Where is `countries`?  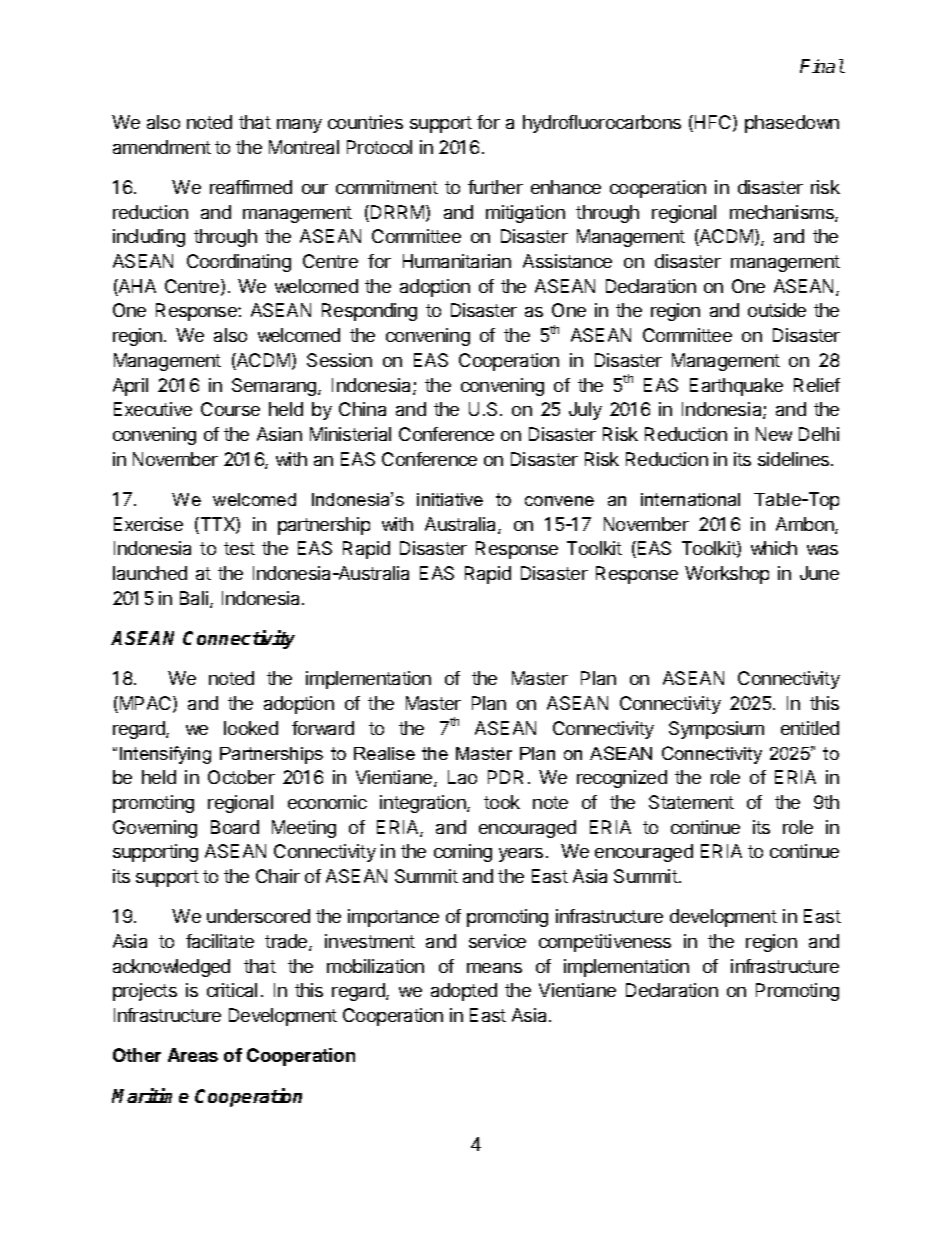
countries is located at coordinates (365, 122).
